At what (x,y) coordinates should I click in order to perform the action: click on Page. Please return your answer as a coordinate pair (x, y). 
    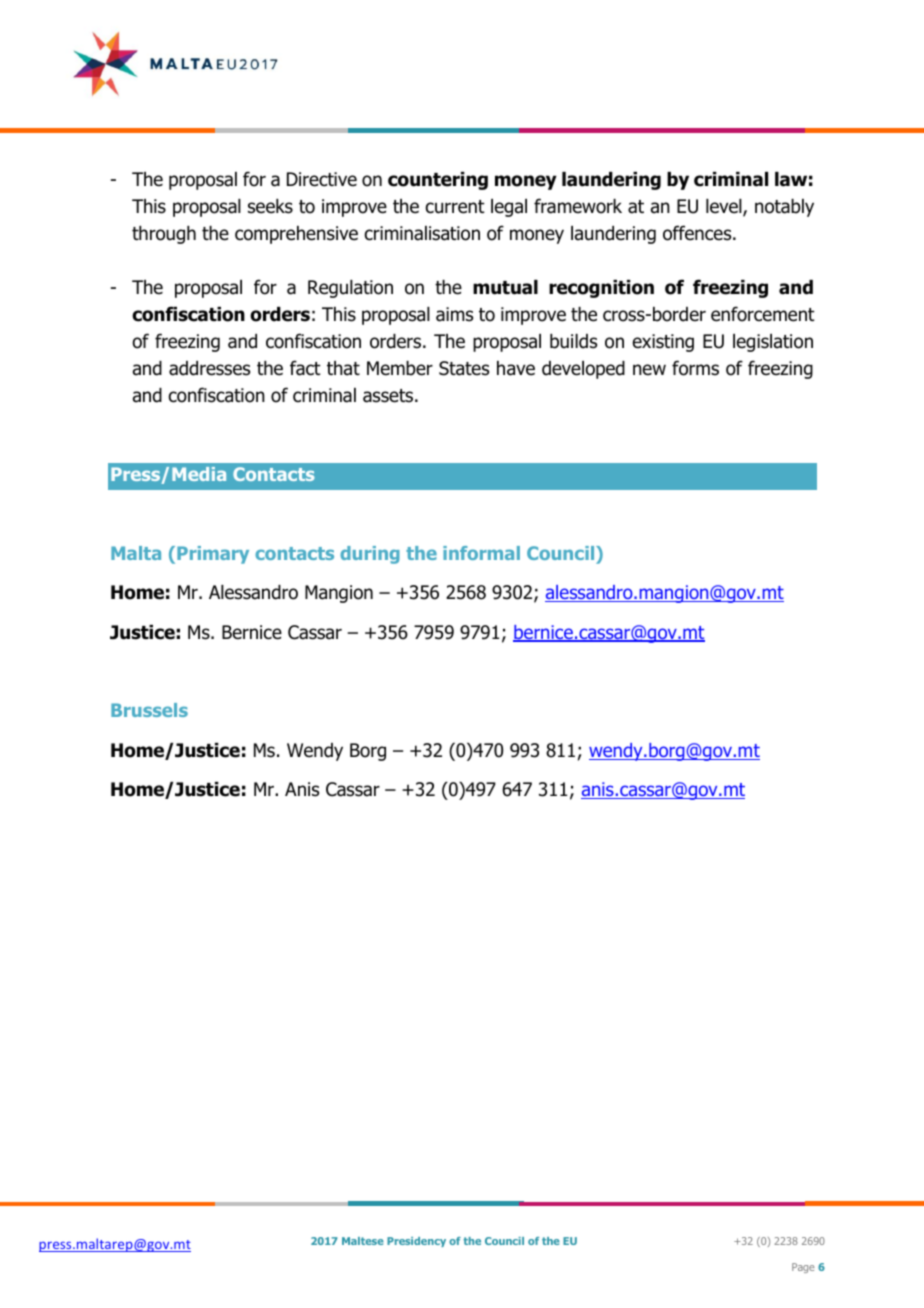
    Looking at the image, I should click on (803, 1268).
